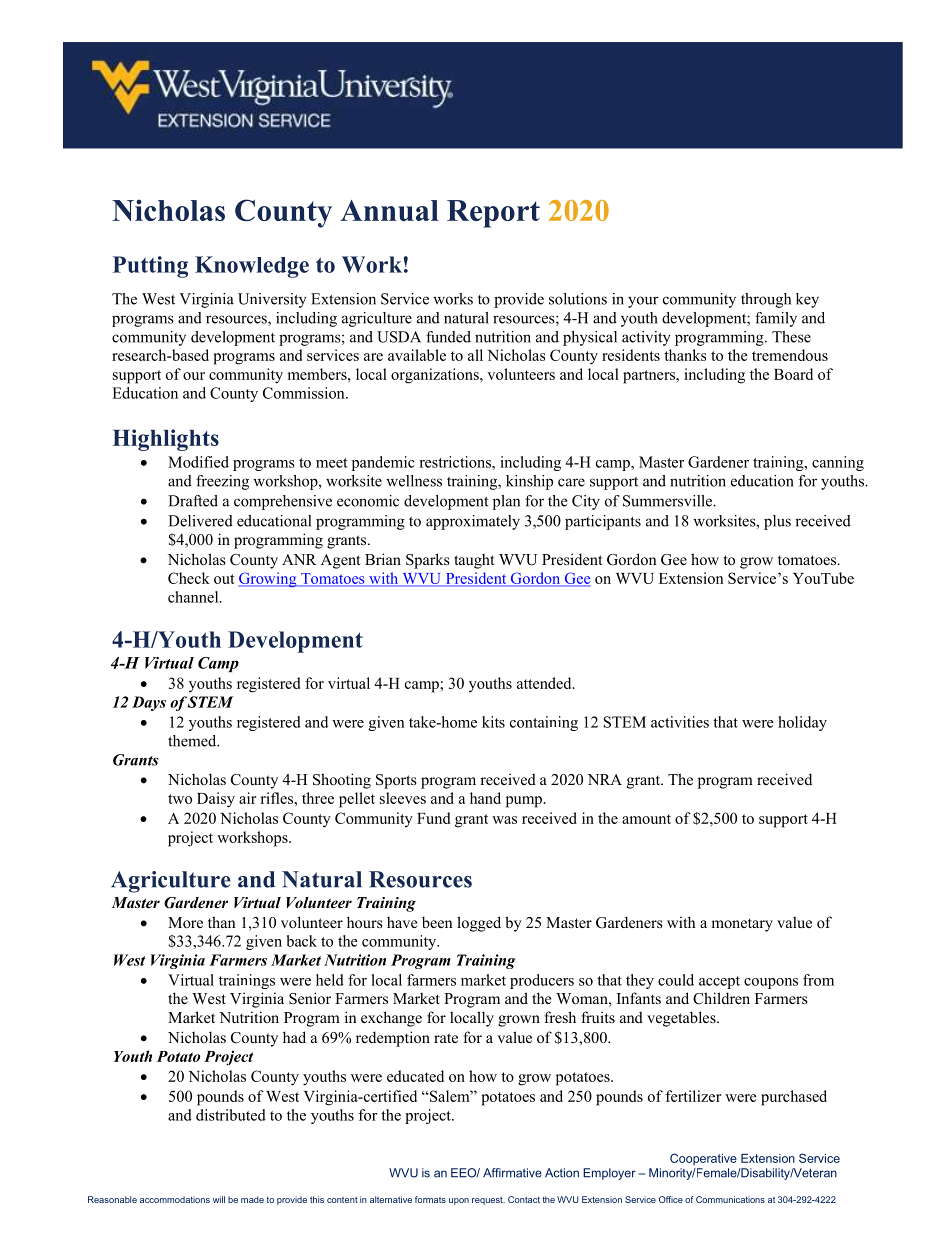 The width and height of the document is (952, 1233). What do you see at coordinates (730, 1199) in the document?
I see `Communications` at bounding box center [730, 1199].
